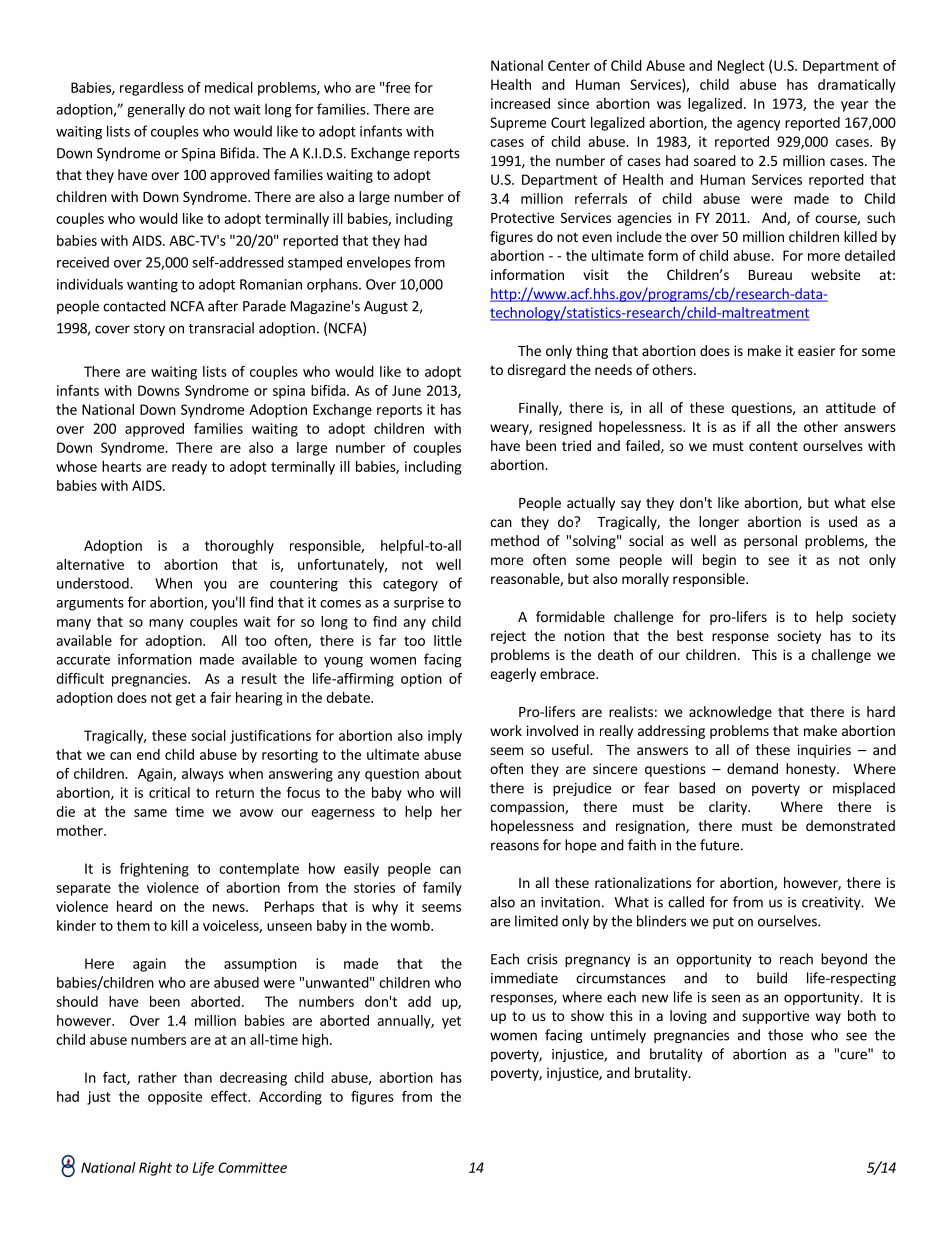 This screenshot has height=1233, width=952. I want to click on agency, so click(758, 125).
